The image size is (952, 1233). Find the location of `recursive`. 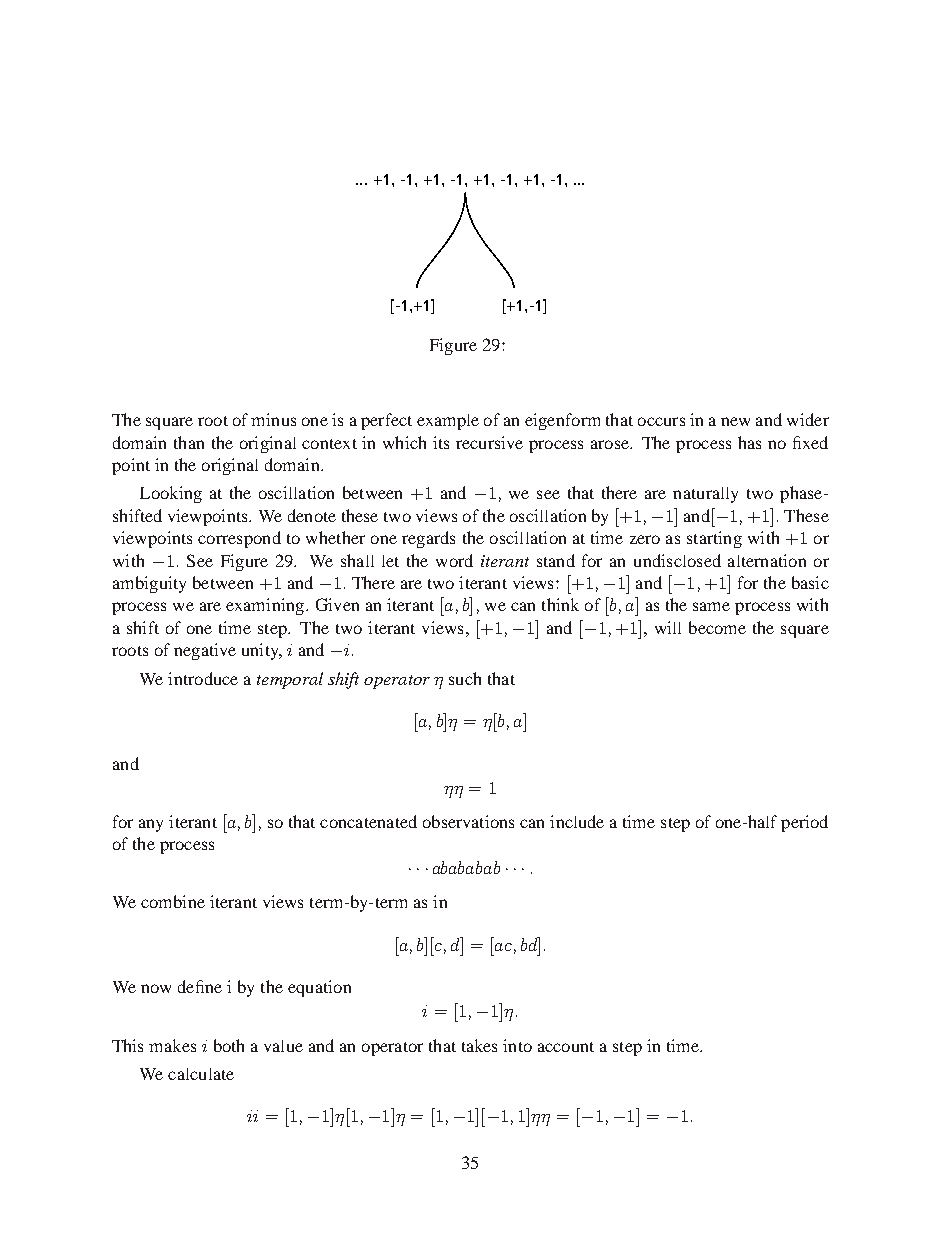

recursive is located at coordinates (489, 442).
